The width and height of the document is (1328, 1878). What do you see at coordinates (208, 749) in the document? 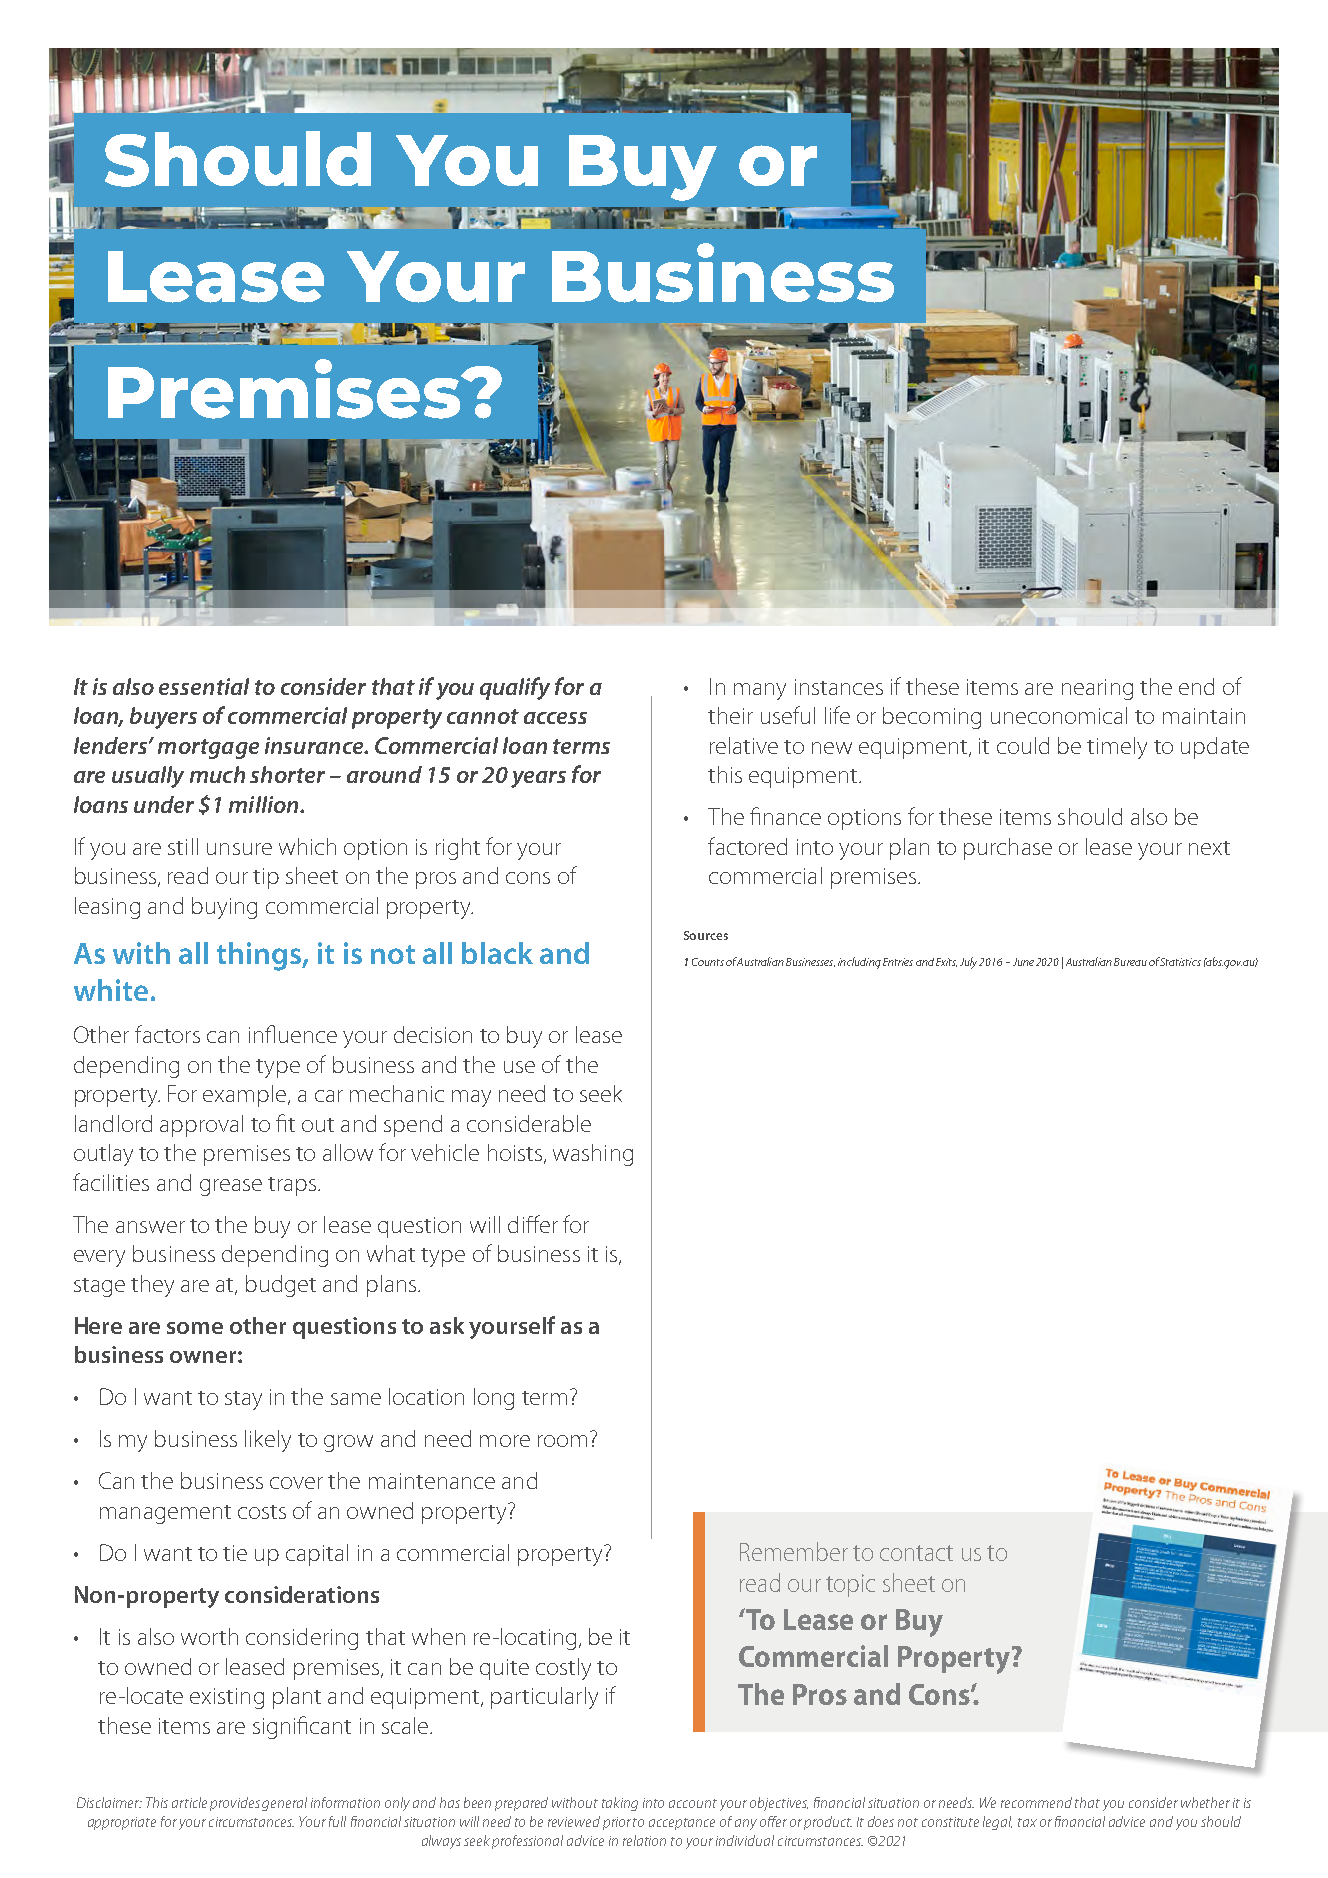
I see `mortgage` at bounding box center [208, 749].
